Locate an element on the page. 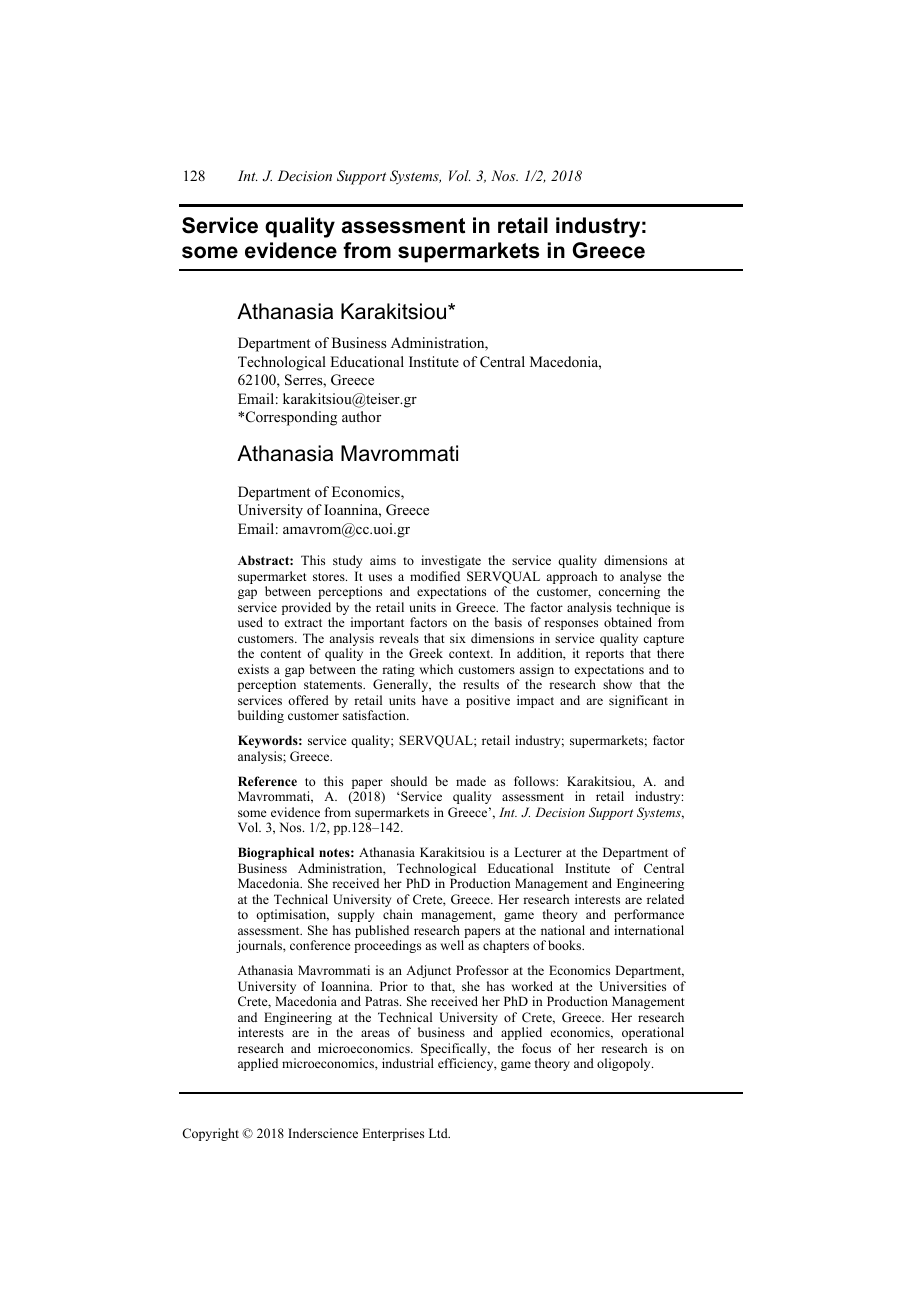 This page has height=1308, width=924. which is located at coordinates (436, 669).
